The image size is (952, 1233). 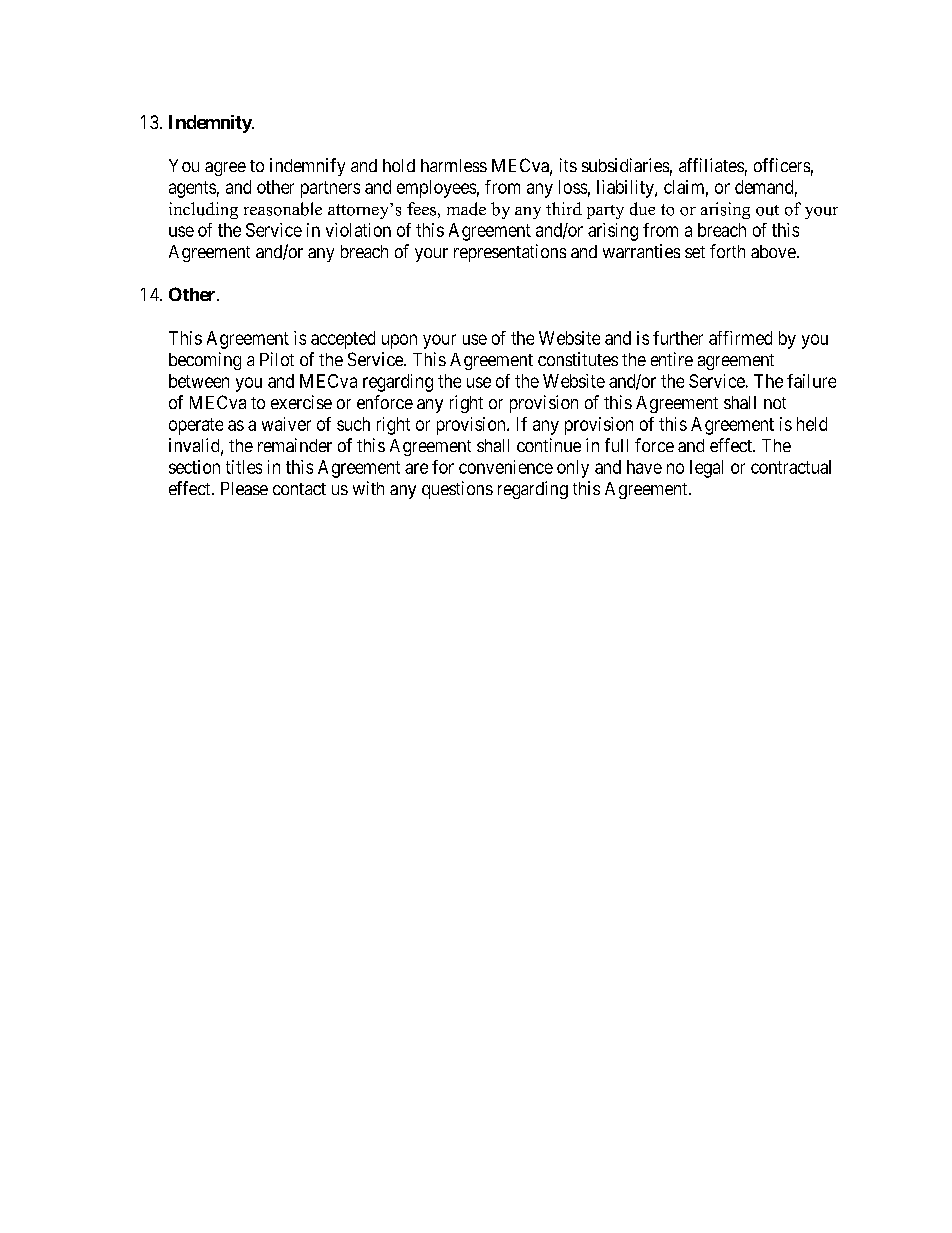 What do you see at coordinates (727, 251) in the screenshot?
I see `forth` at bounding box center [727, 251].
